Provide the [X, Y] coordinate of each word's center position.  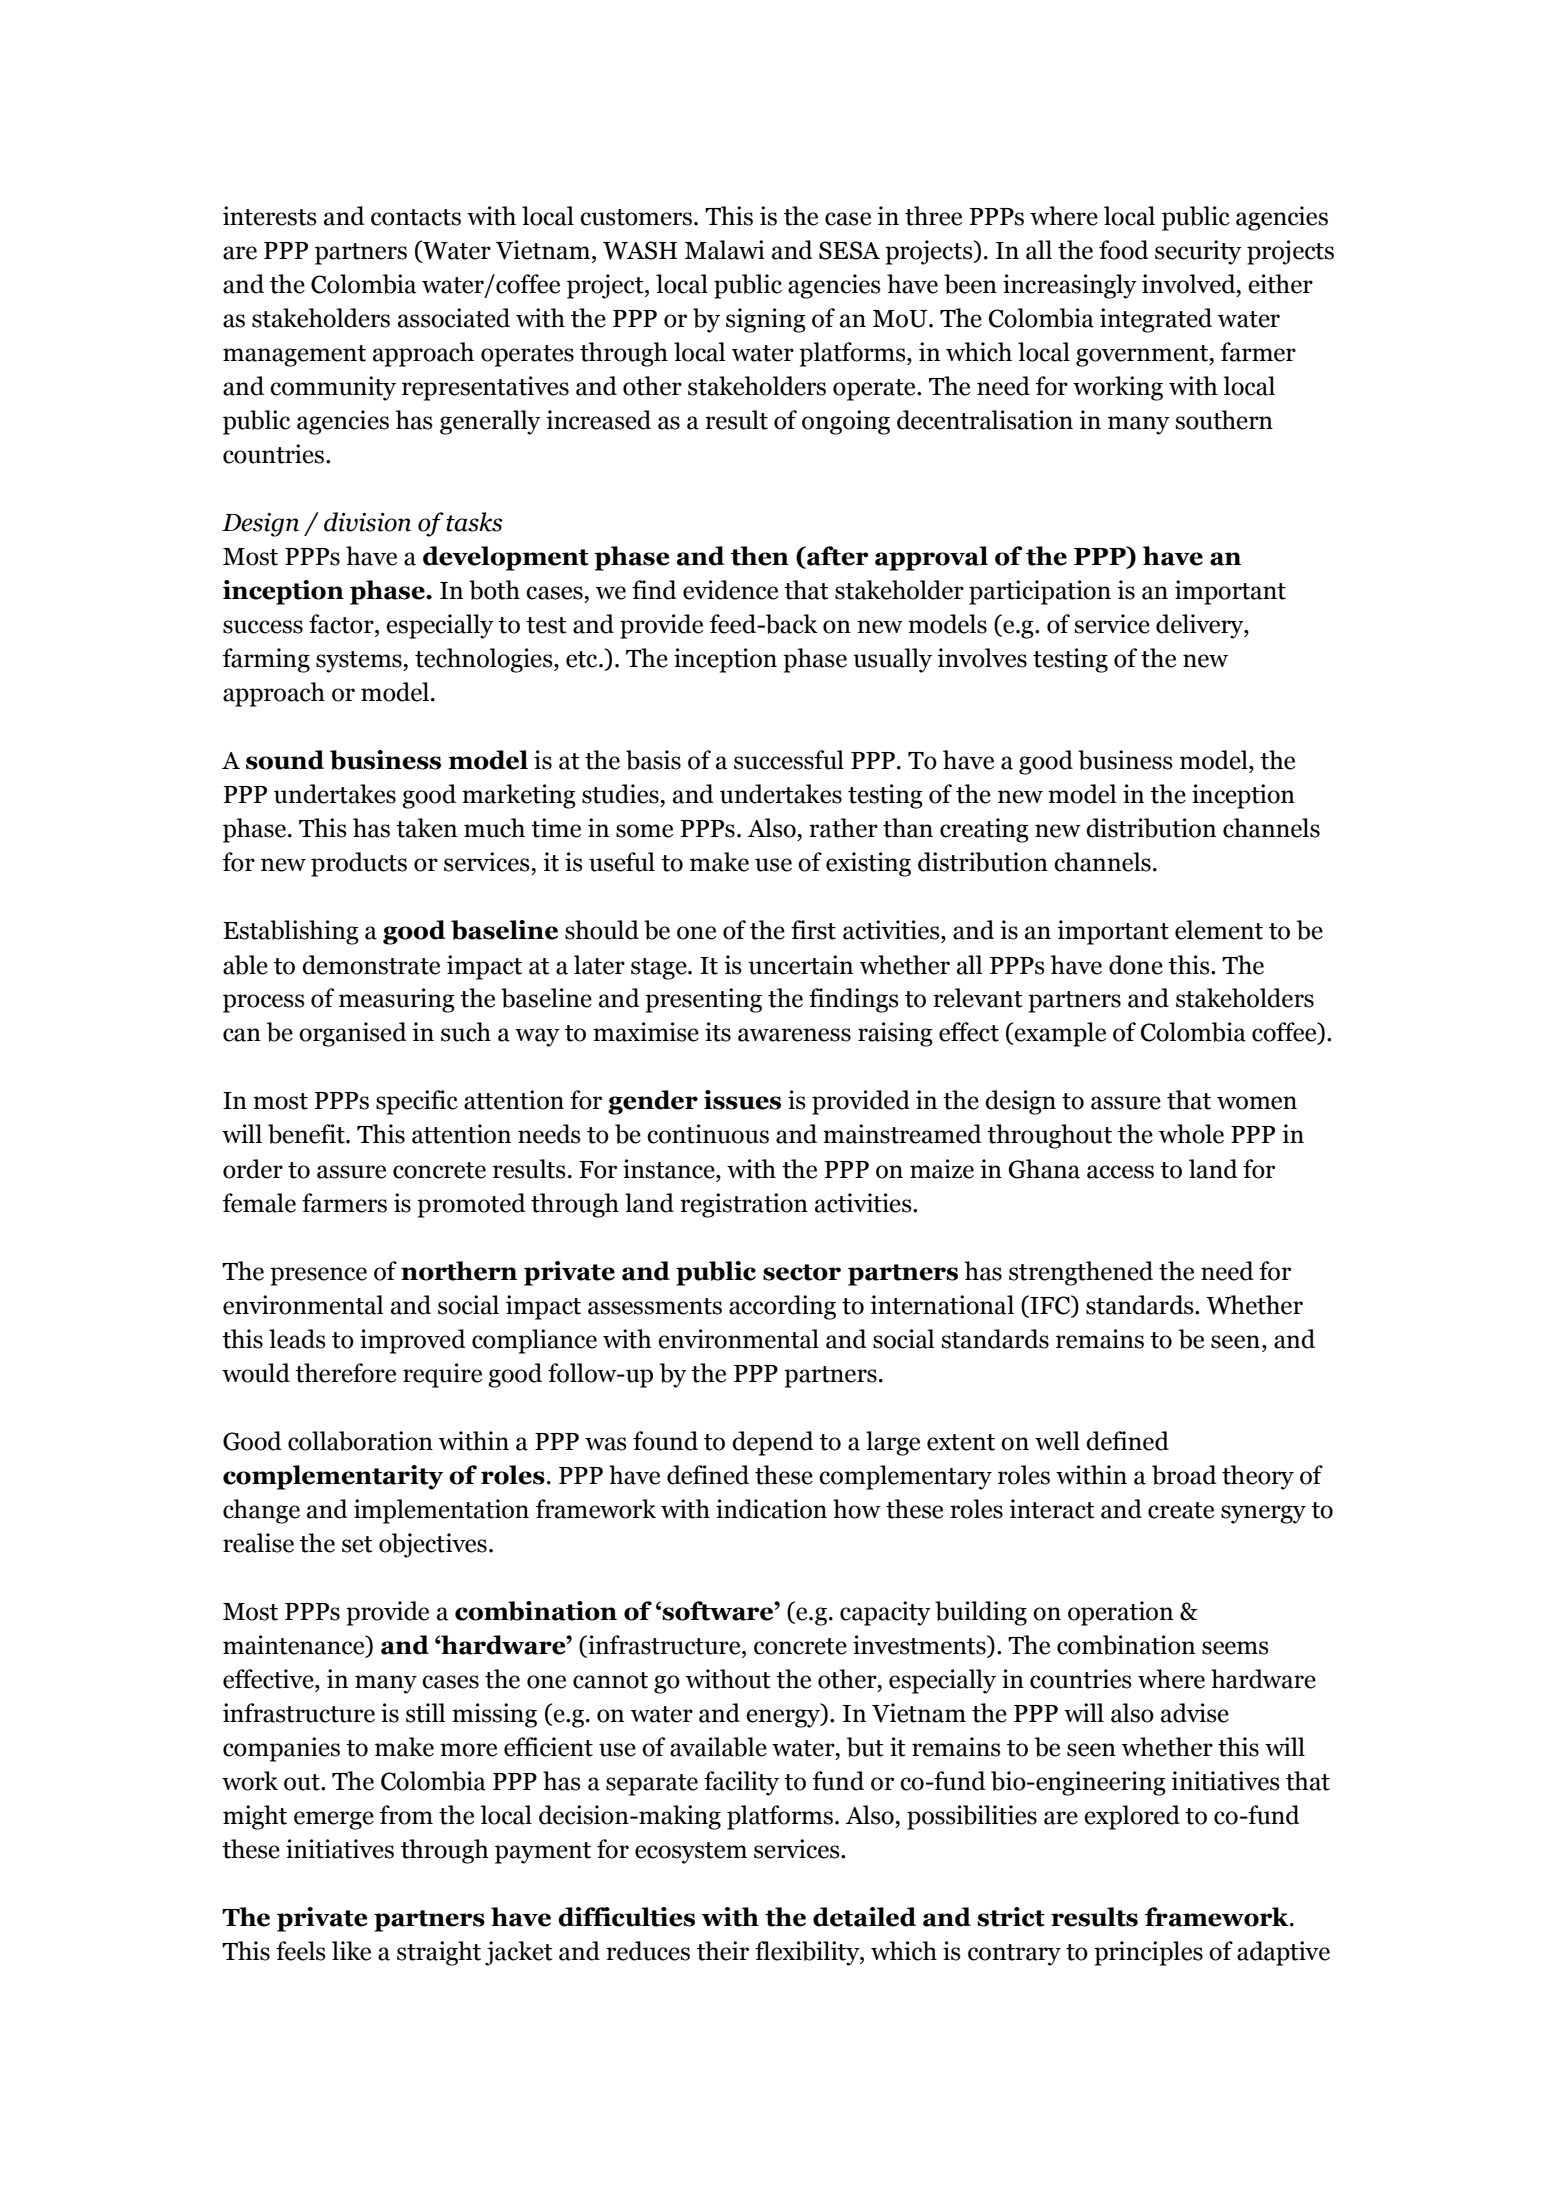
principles [1148, 1953]
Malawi [725, 250]
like [351, 1951]
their [723, 1951]
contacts [416, 217]
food [1124, 250]
